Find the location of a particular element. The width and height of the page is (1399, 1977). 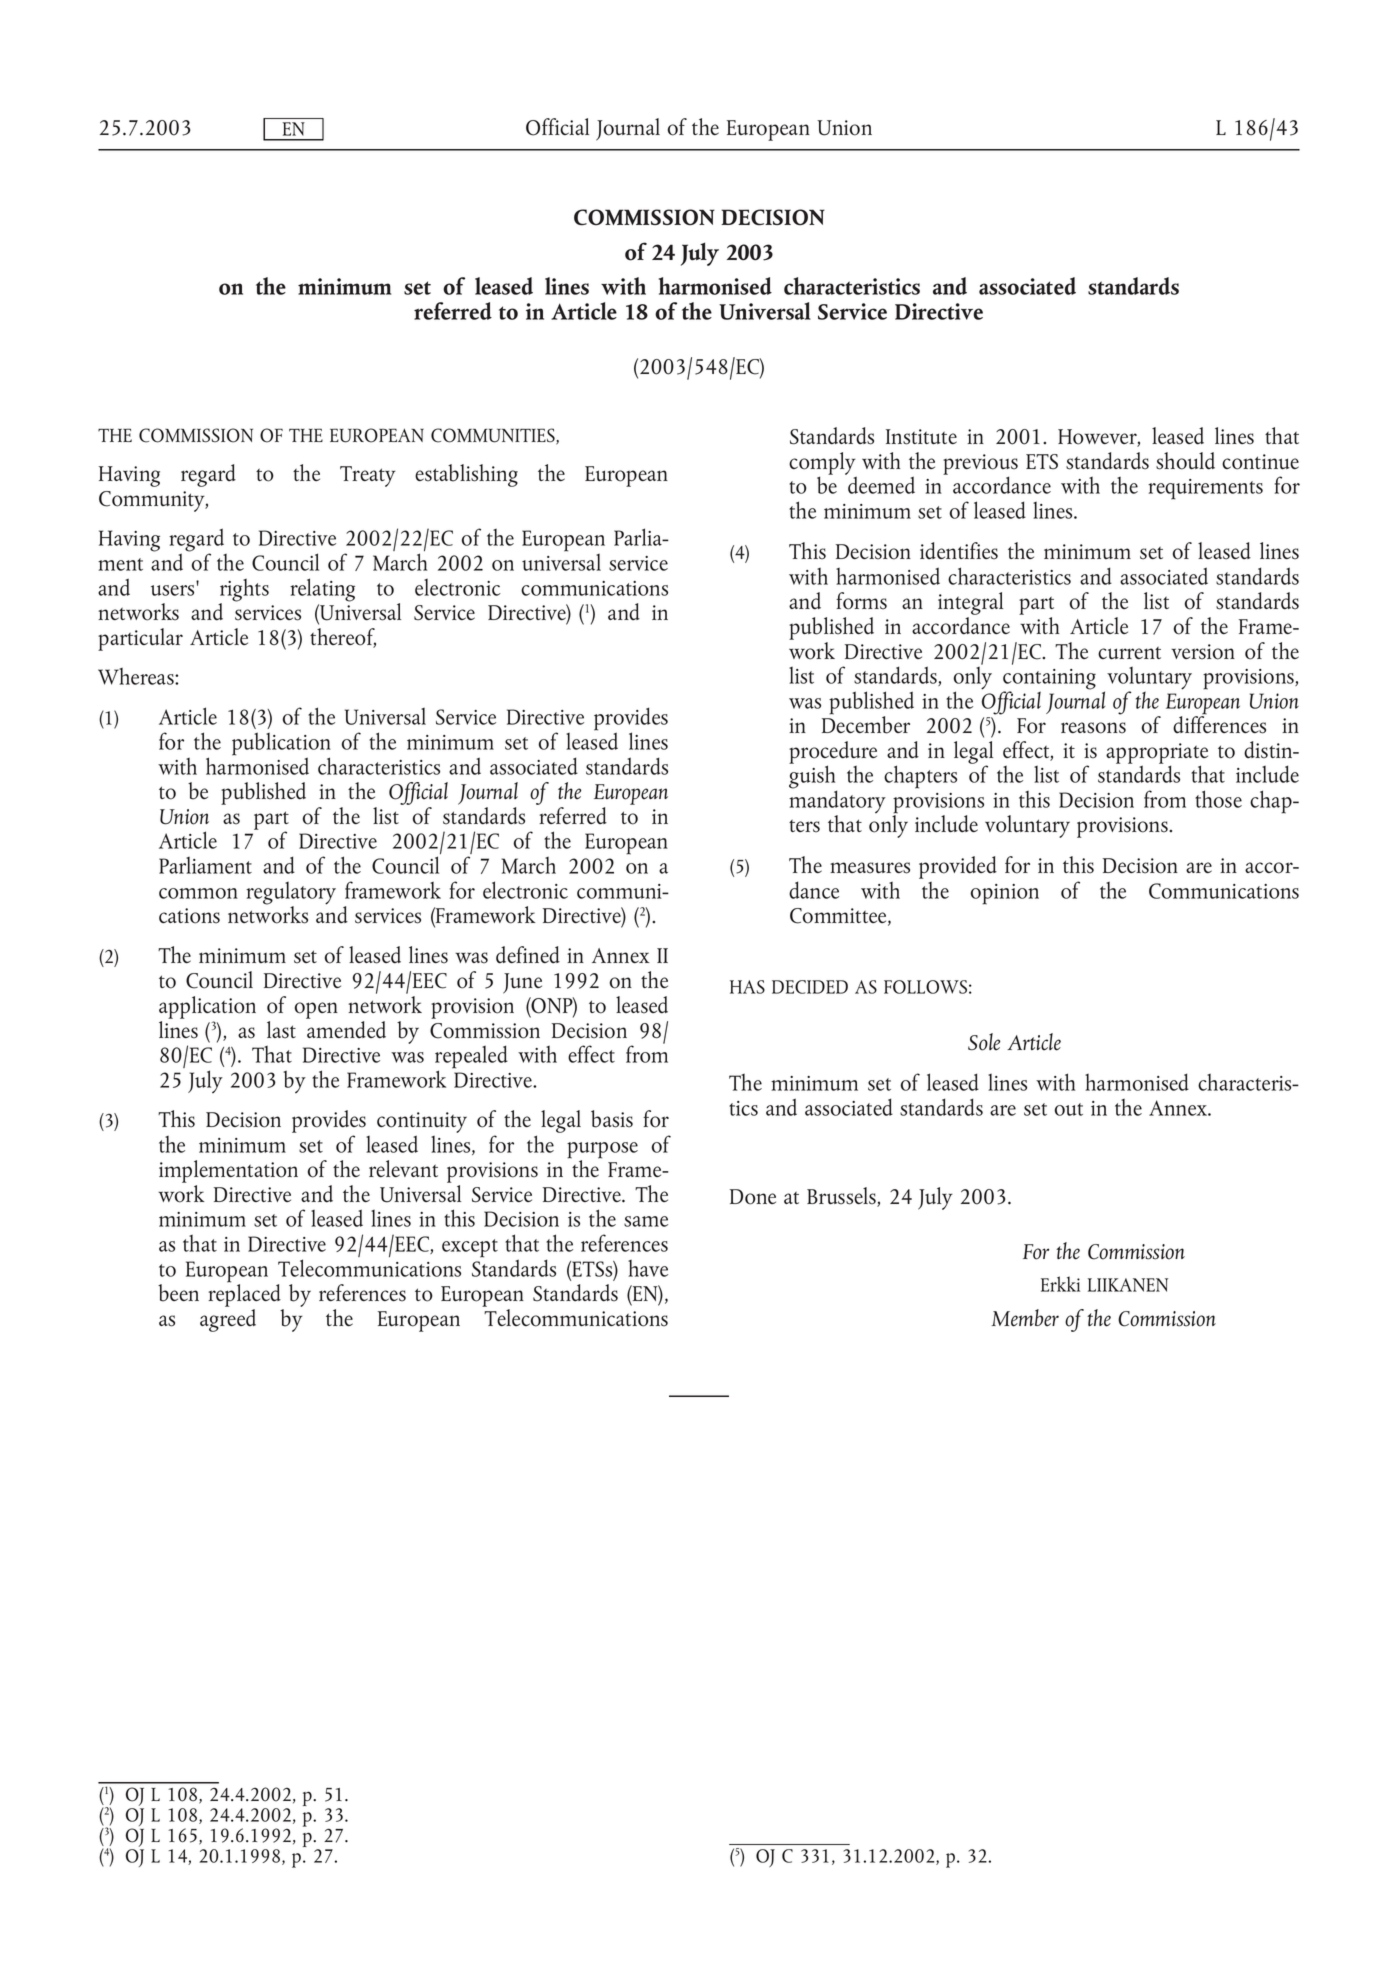

Treaty is located at coordinates (368, 476).
